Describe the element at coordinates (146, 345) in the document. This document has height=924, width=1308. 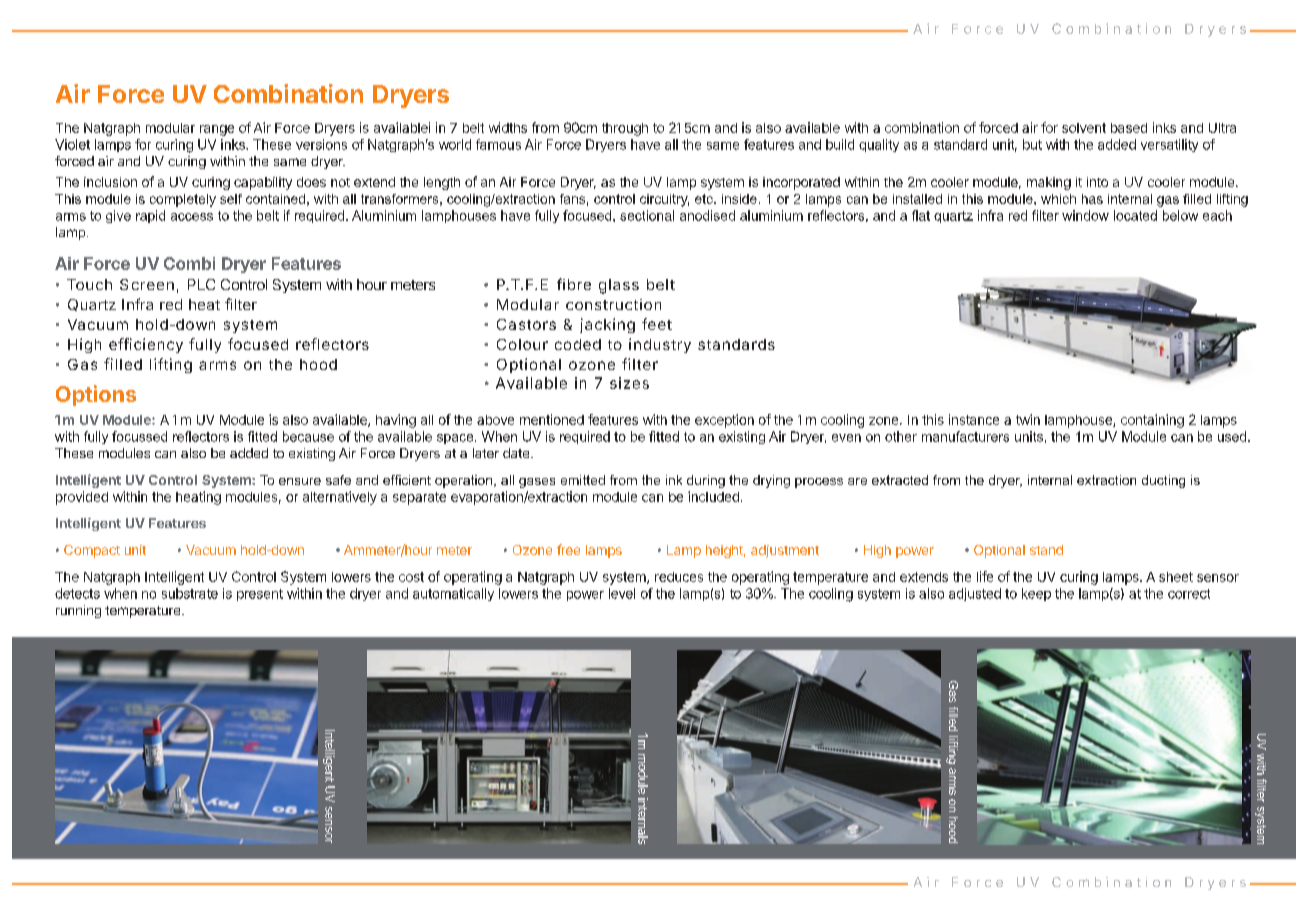
I see `efficiency` at that location.
